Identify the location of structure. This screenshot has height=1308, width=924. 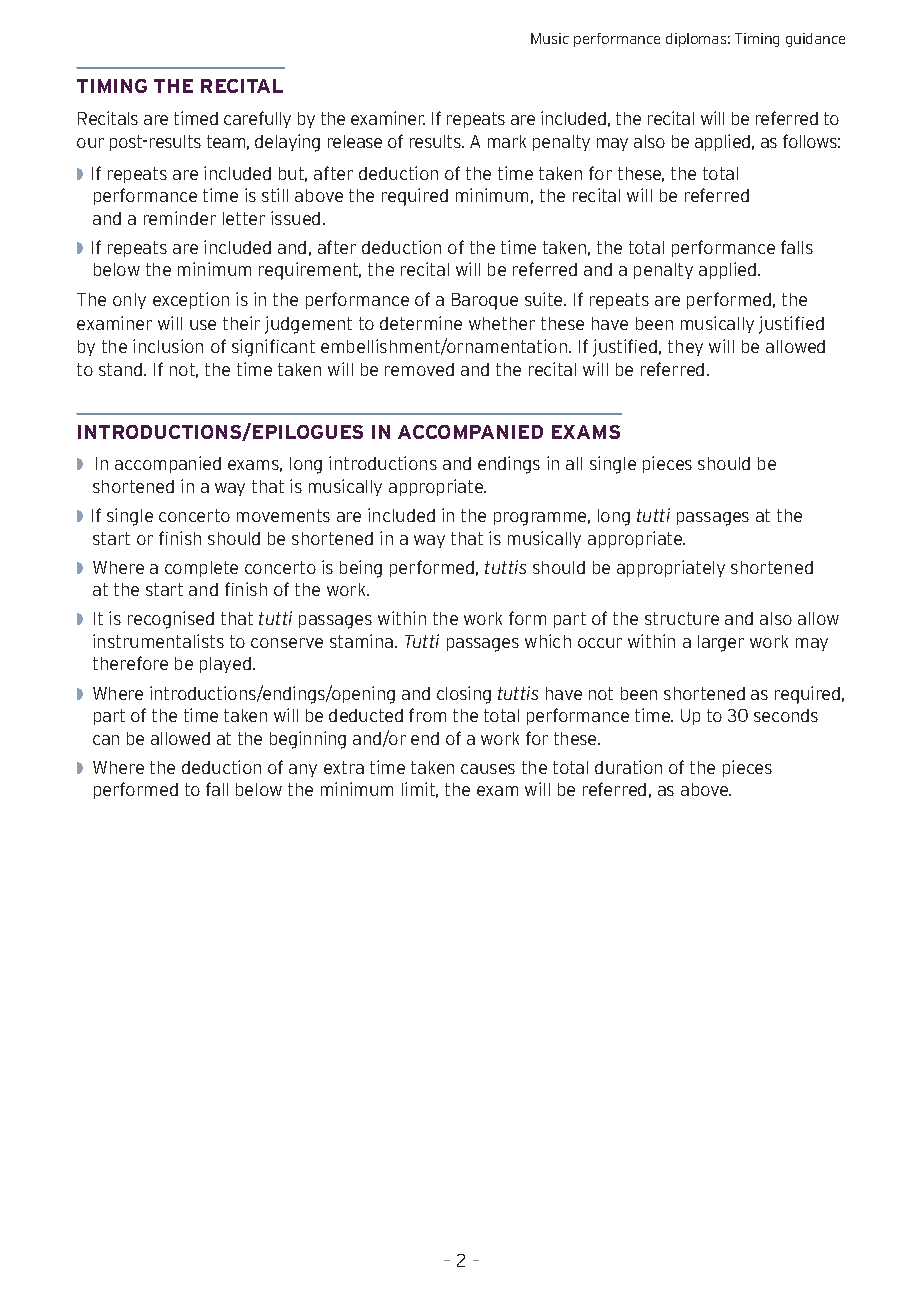
(682, 618).
